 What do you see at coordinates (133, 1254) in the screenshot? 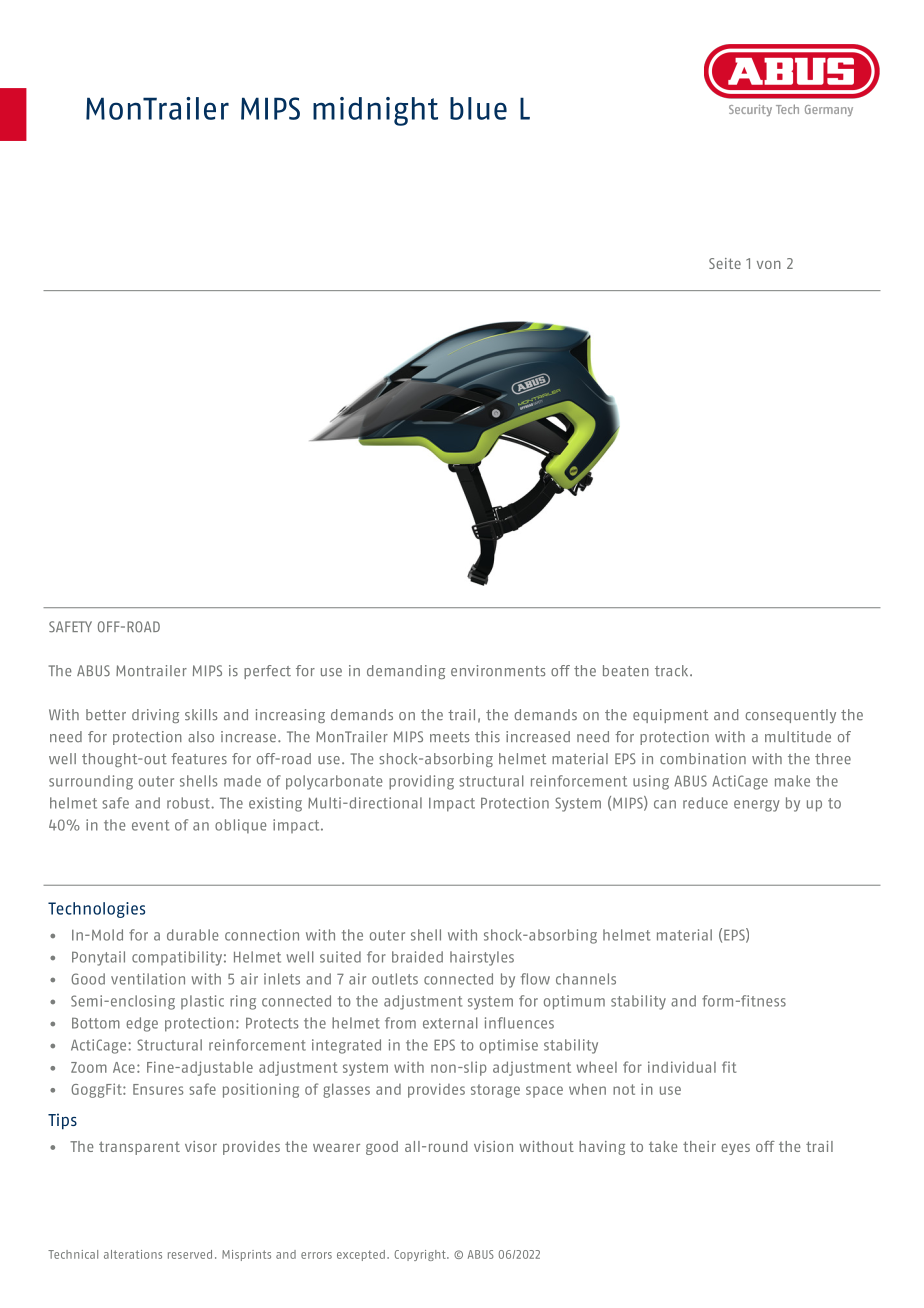
I see `alterations` at bounding box center [133, 1254].
